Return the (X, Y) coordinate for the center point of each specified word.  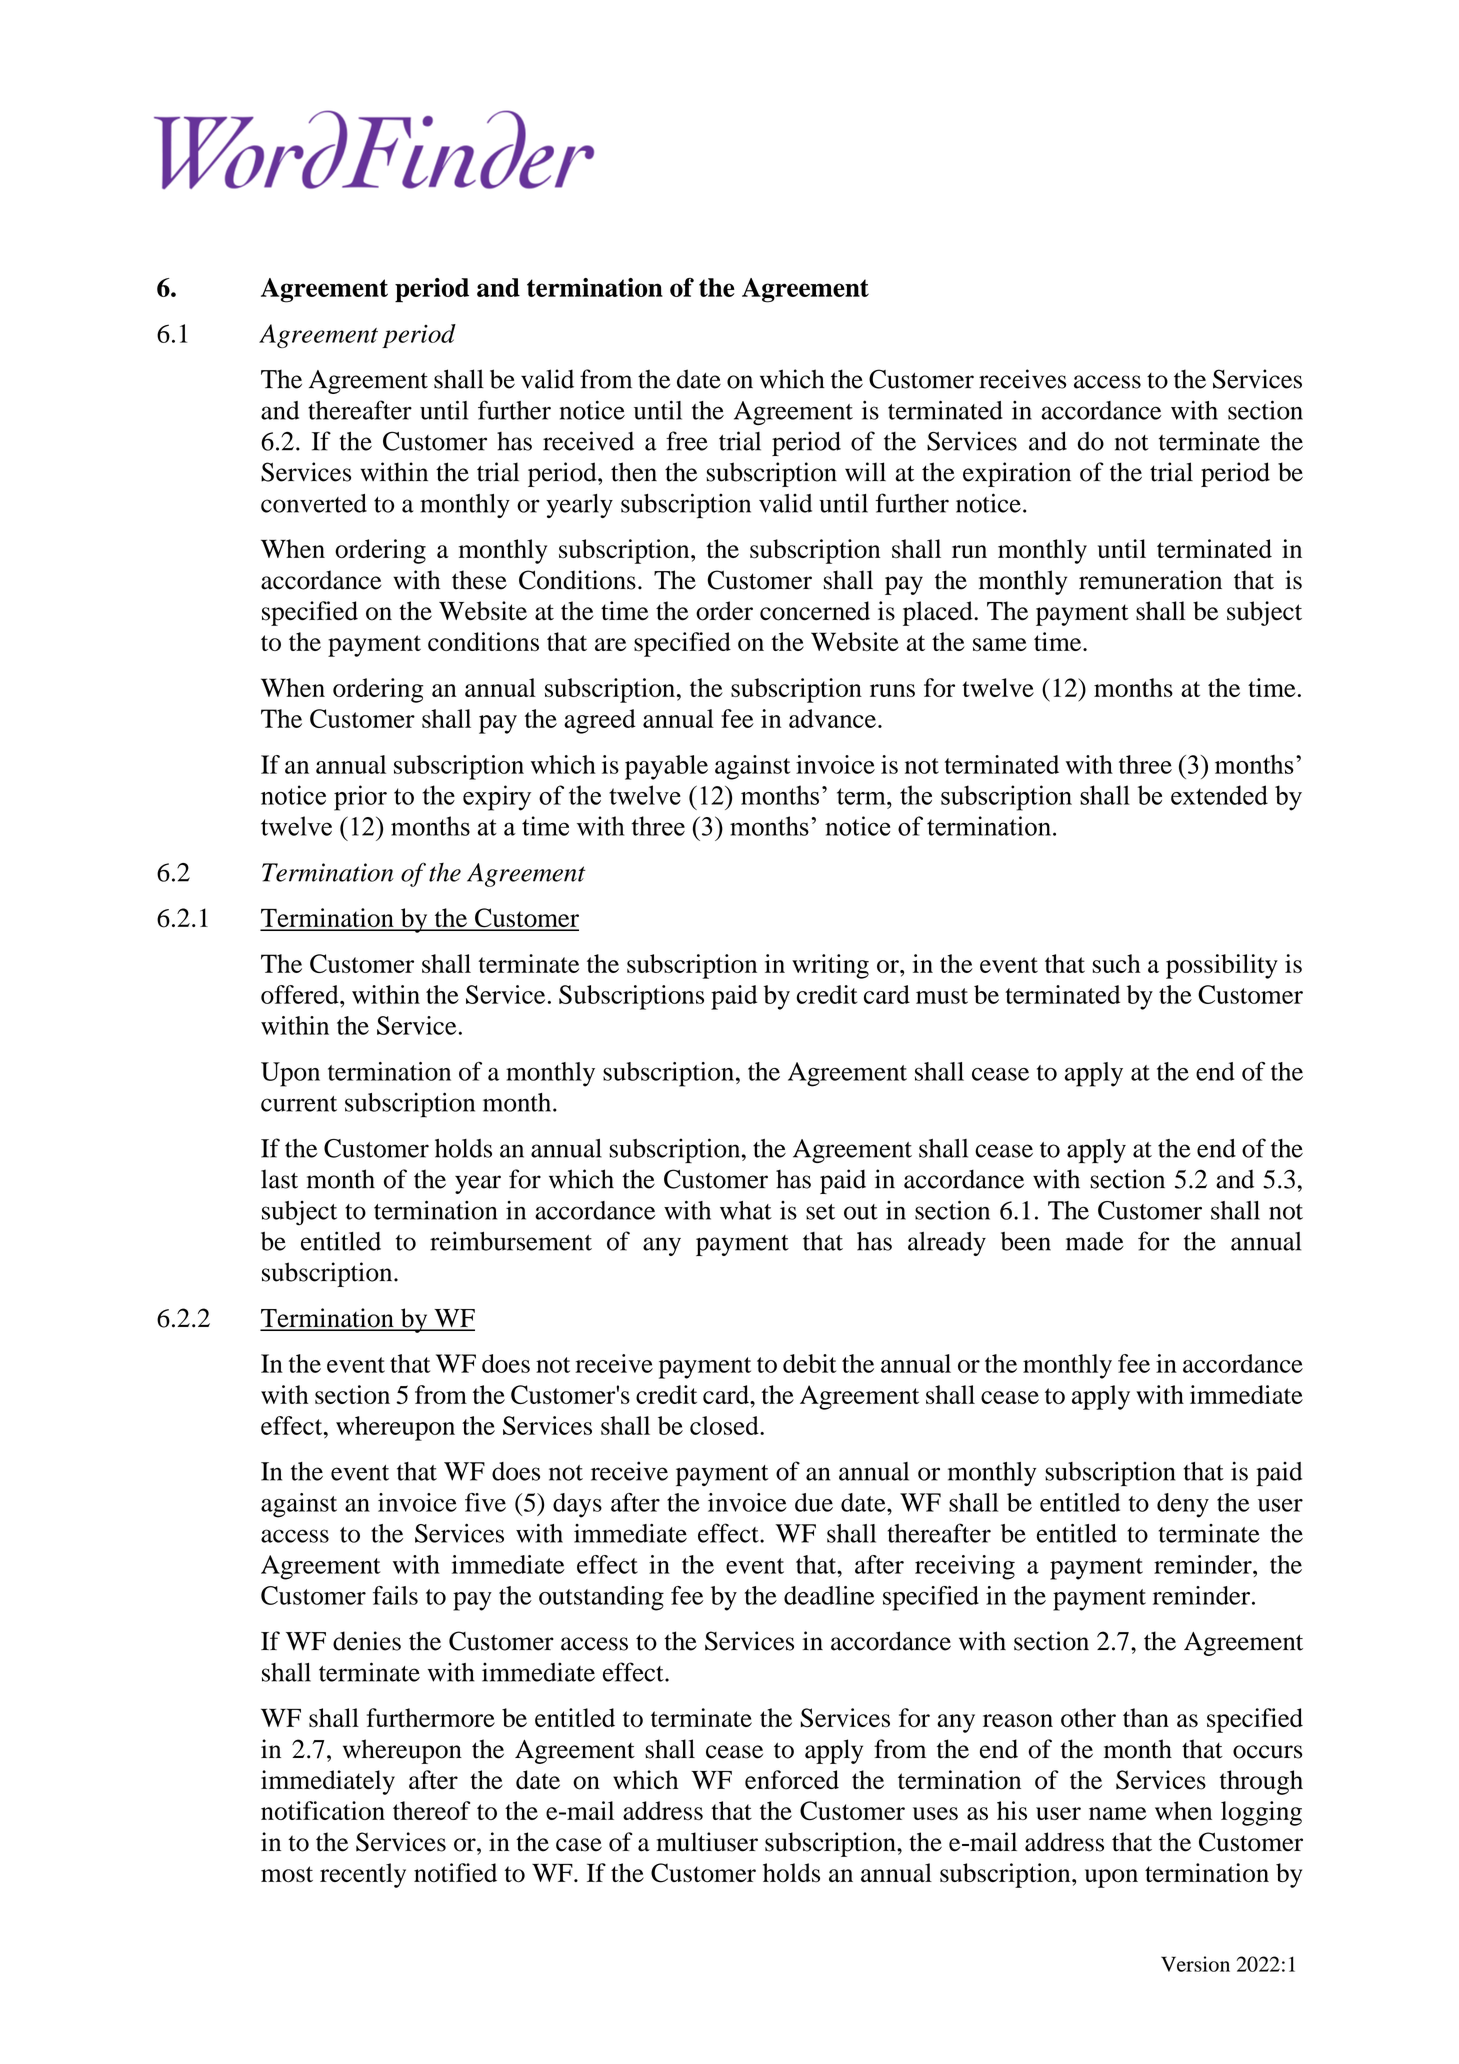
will (865, 471)
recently (363, 1875)
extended (1219, 795)
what (746, 1210)
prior (360, 798)
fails (395, 1595)
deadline (829, 1595)
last (279, 1179)
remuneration (1150, 580)
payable (666, 767)
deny (1183, 1505)
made (1095, 1241)
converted (314, 503)
